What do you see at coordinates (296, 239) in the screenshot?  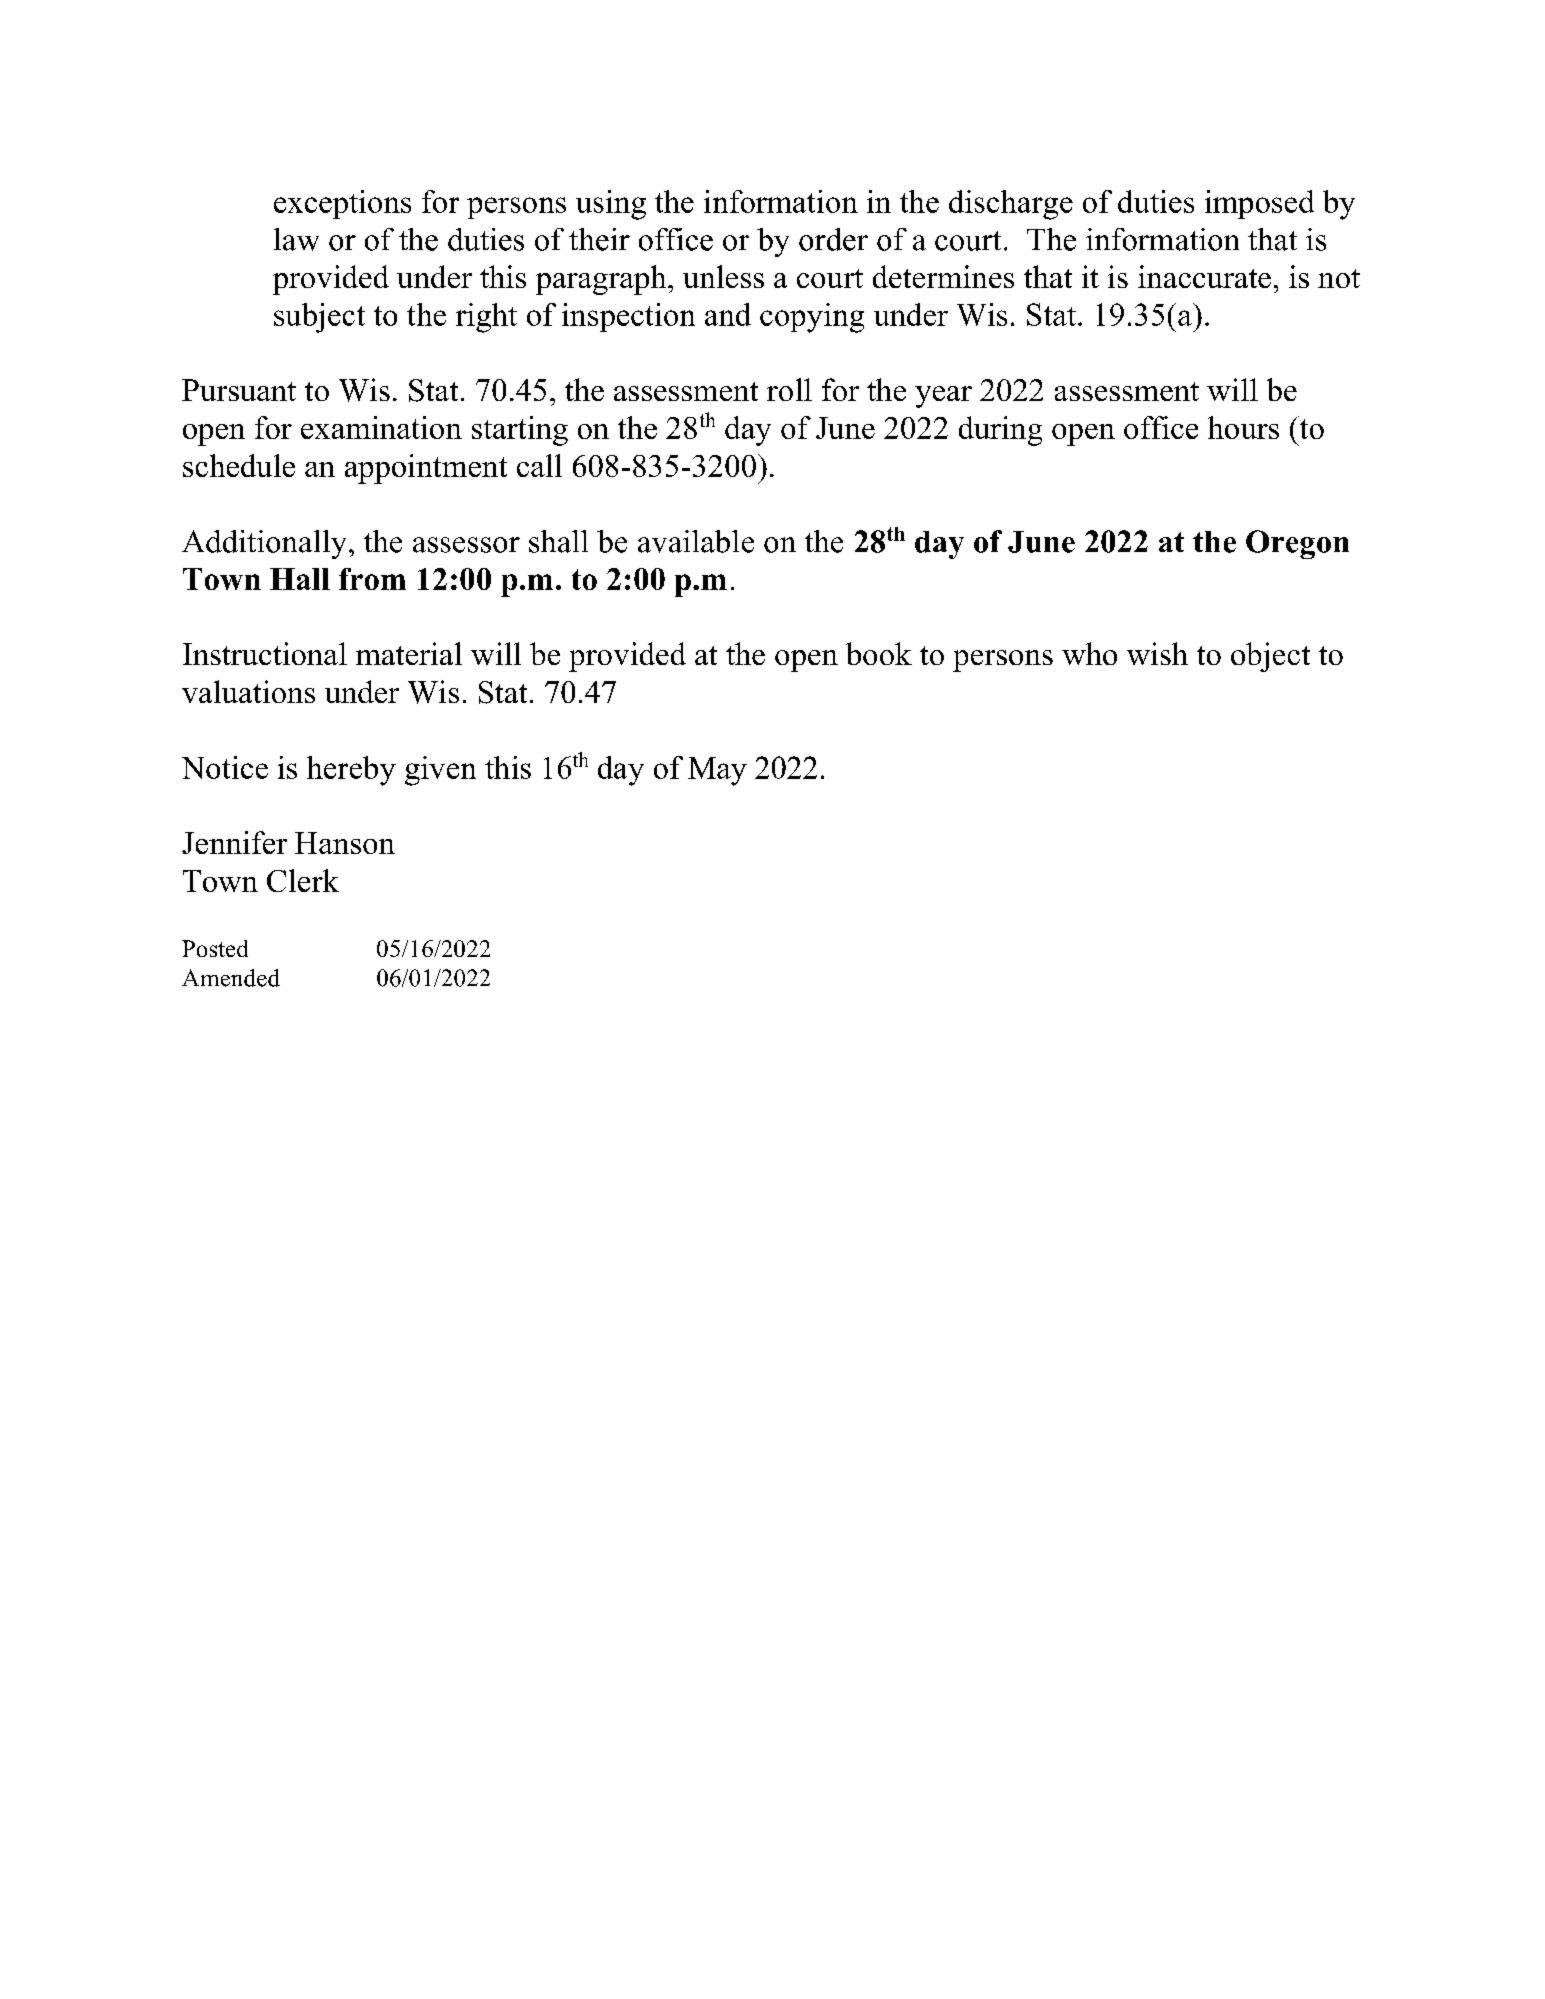 I see `law` at bounding box center [296, 239].
